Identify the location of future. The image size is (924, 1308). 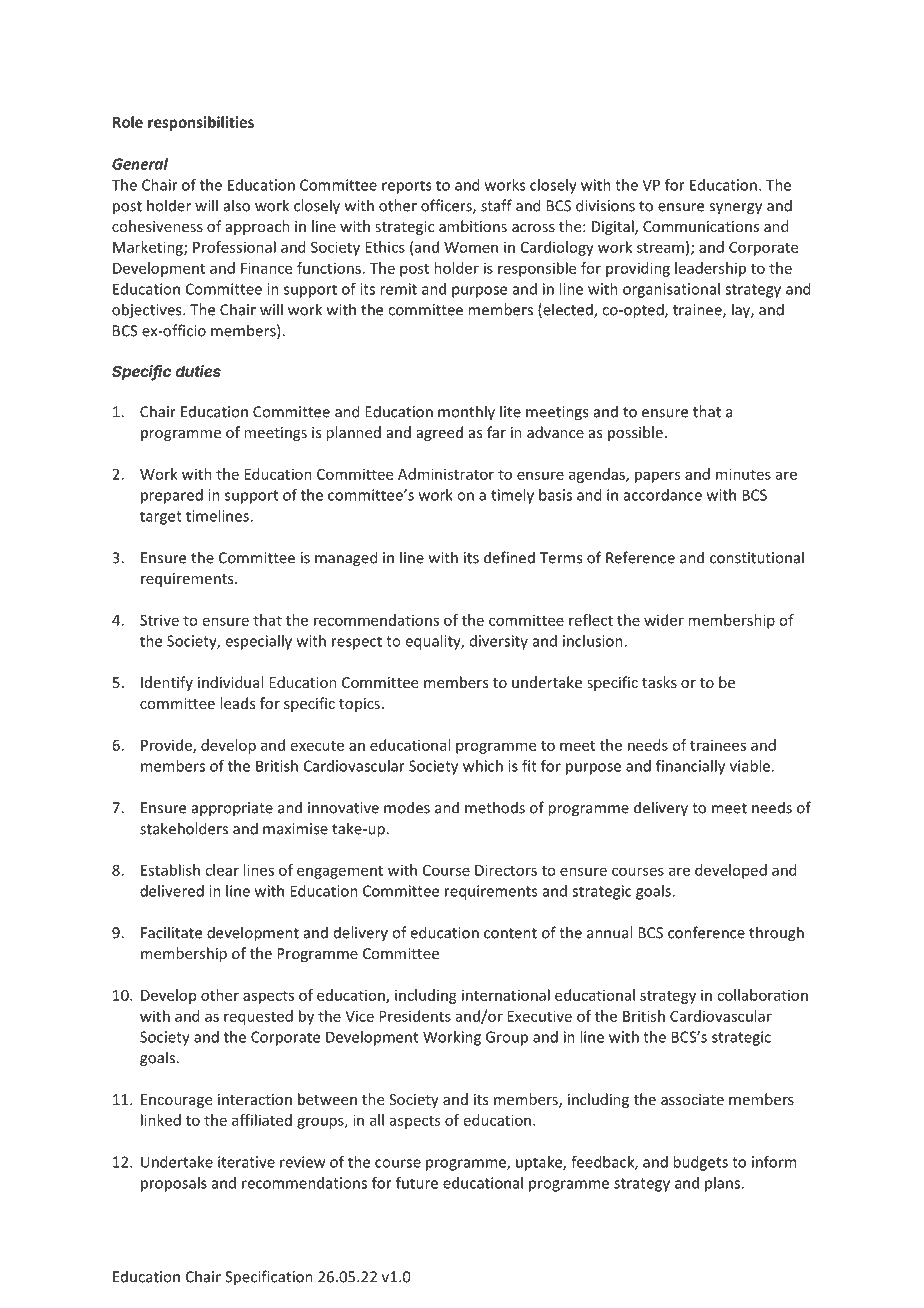
(417, 1183).
